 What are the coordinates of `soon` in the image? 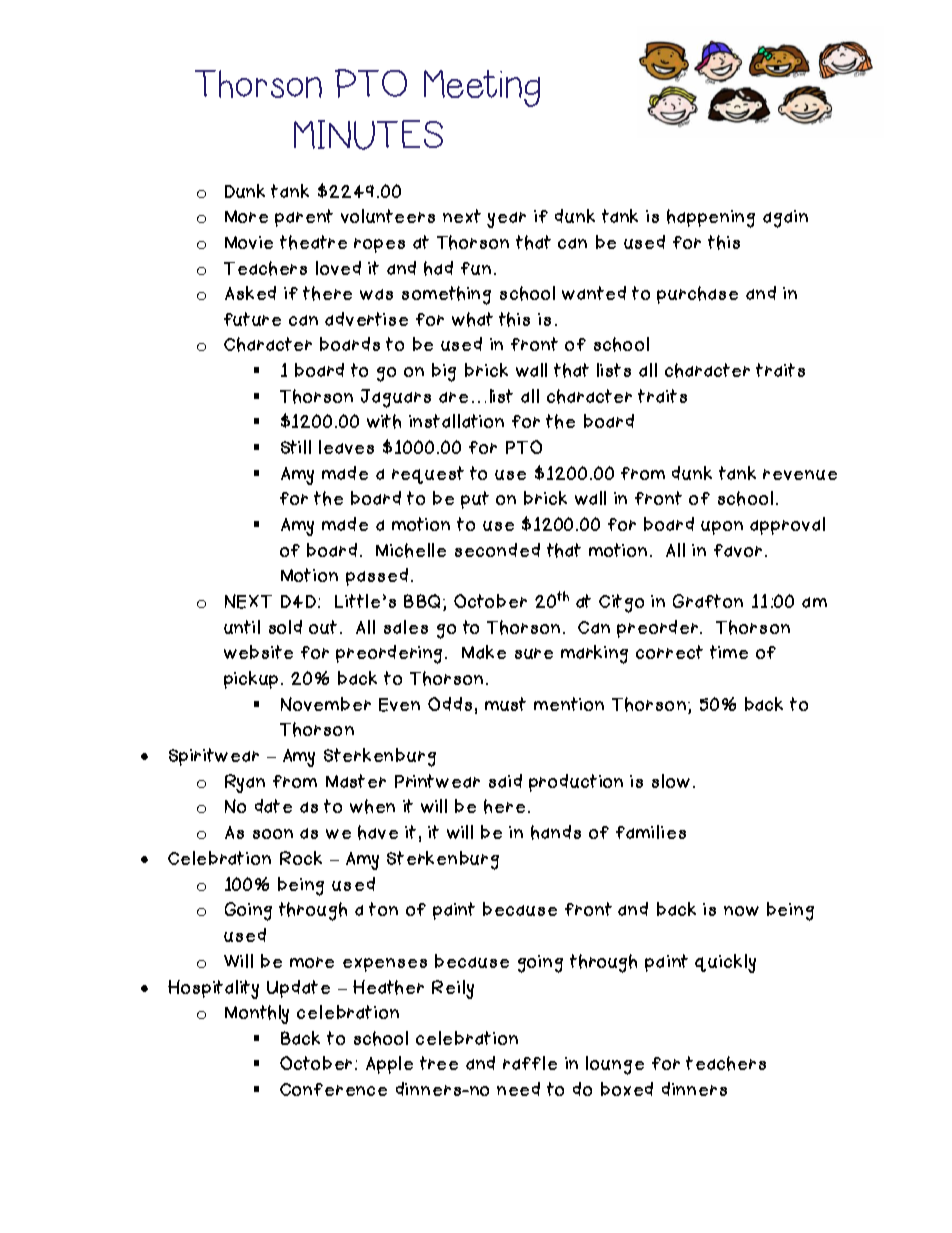 It's located at (273, 834).
